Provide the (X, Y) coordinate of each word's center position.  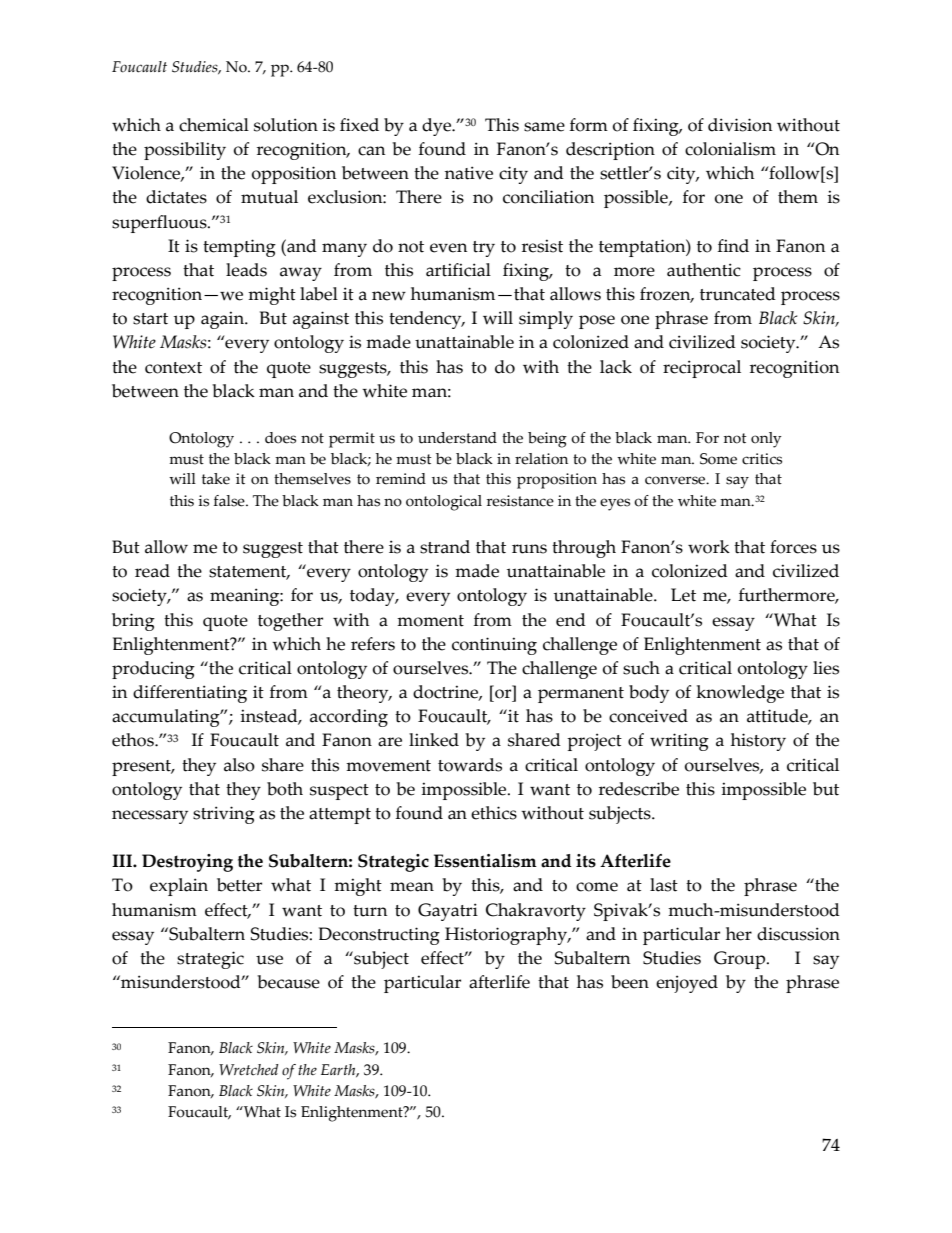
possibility (185, 151)
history (758, 742)
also (239, 765)
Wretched (249, 1070)
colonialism (730, 149)
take (216, 479)
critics (762, 459)
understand (457, 438)
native (469, 173)
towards (470, 765)
